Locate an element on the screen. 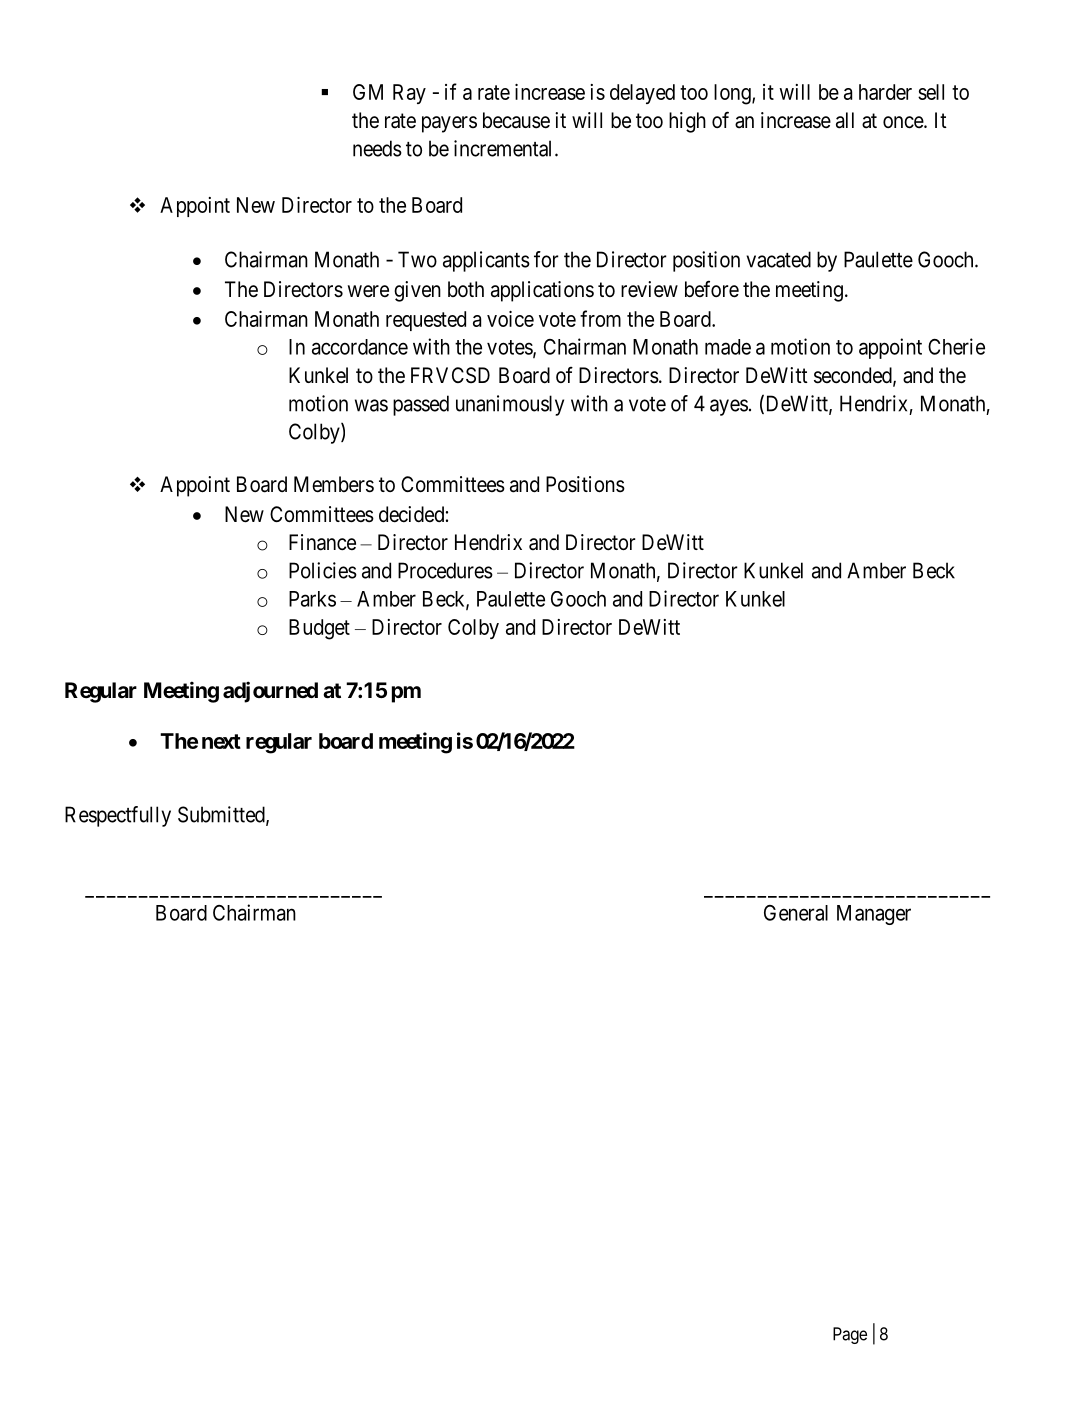  Page is located at coordinates (850, 1335).
